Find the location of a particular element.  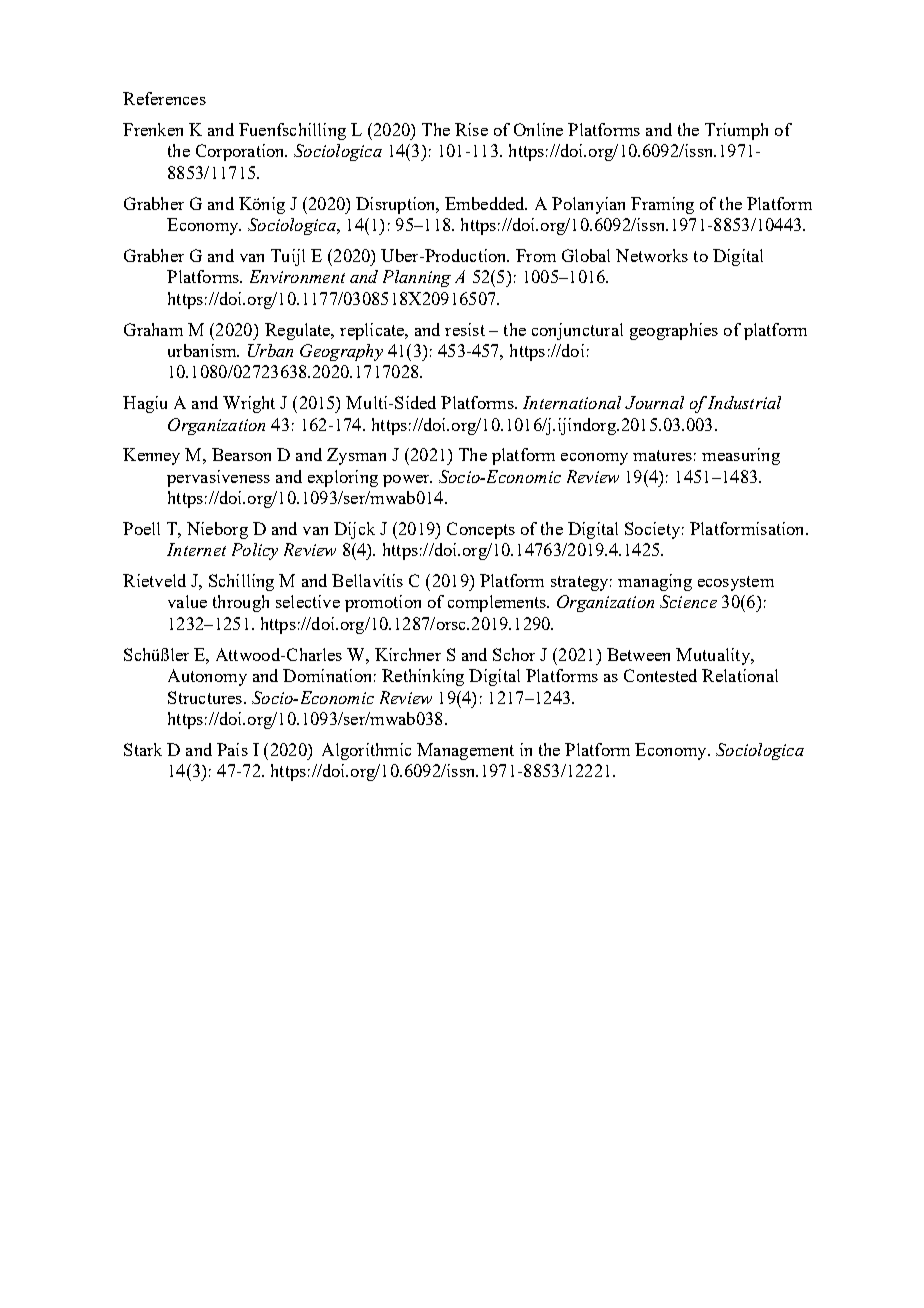

Wright is located at coordinates (249, 404).
